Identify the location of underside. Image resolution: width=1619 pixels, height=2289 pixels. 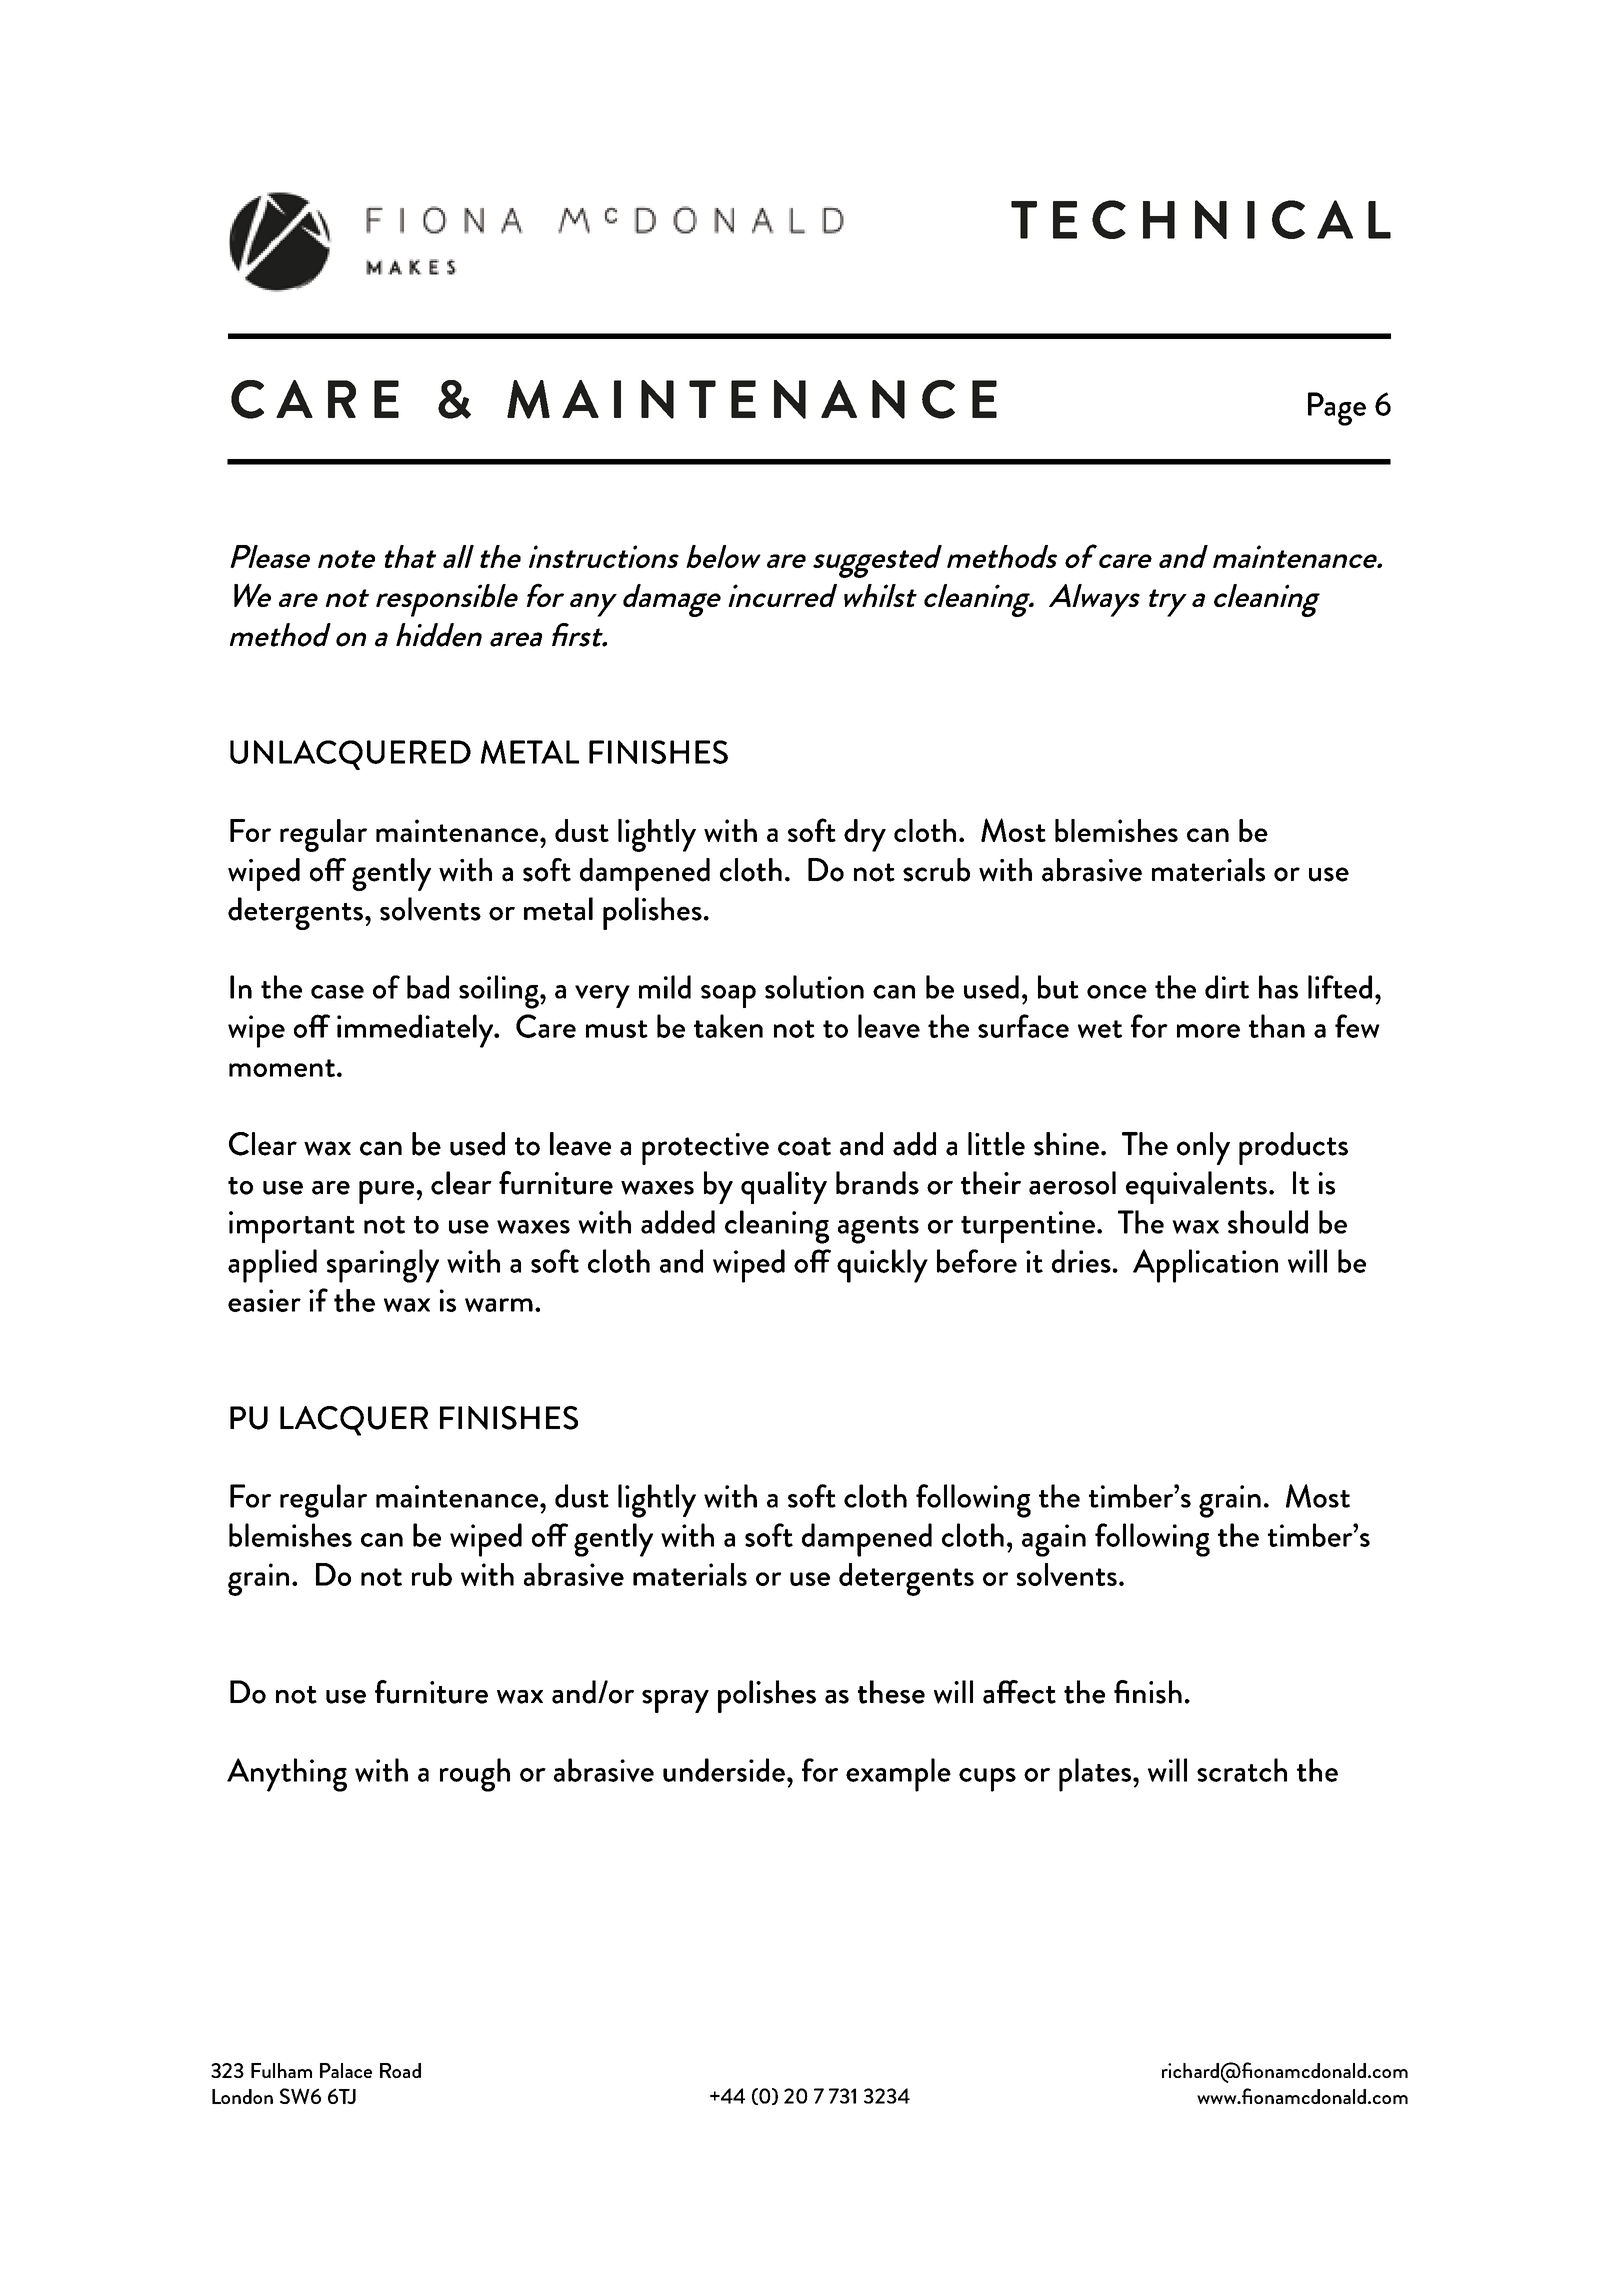
(724, 1770).
